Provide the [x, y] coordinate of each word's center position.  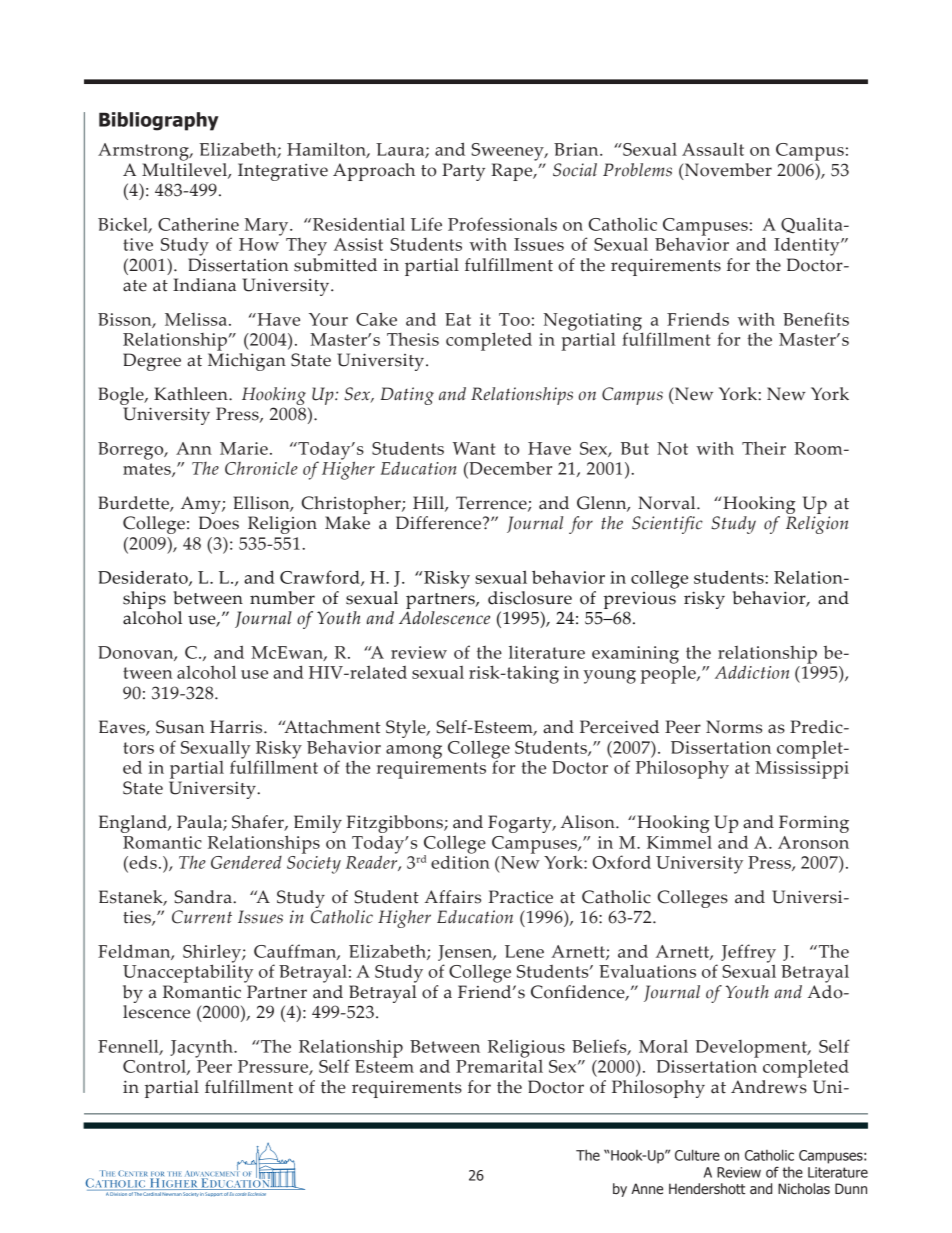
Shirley [213, 954]
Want [474, 448]
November [727, 170]
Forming [814, 824]
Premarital [499, 1065]
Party [463, 172]
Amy [202, 505]
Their [764, 448]
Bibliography [159, 121]
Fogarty [521, 824]
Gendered [246, 862]
